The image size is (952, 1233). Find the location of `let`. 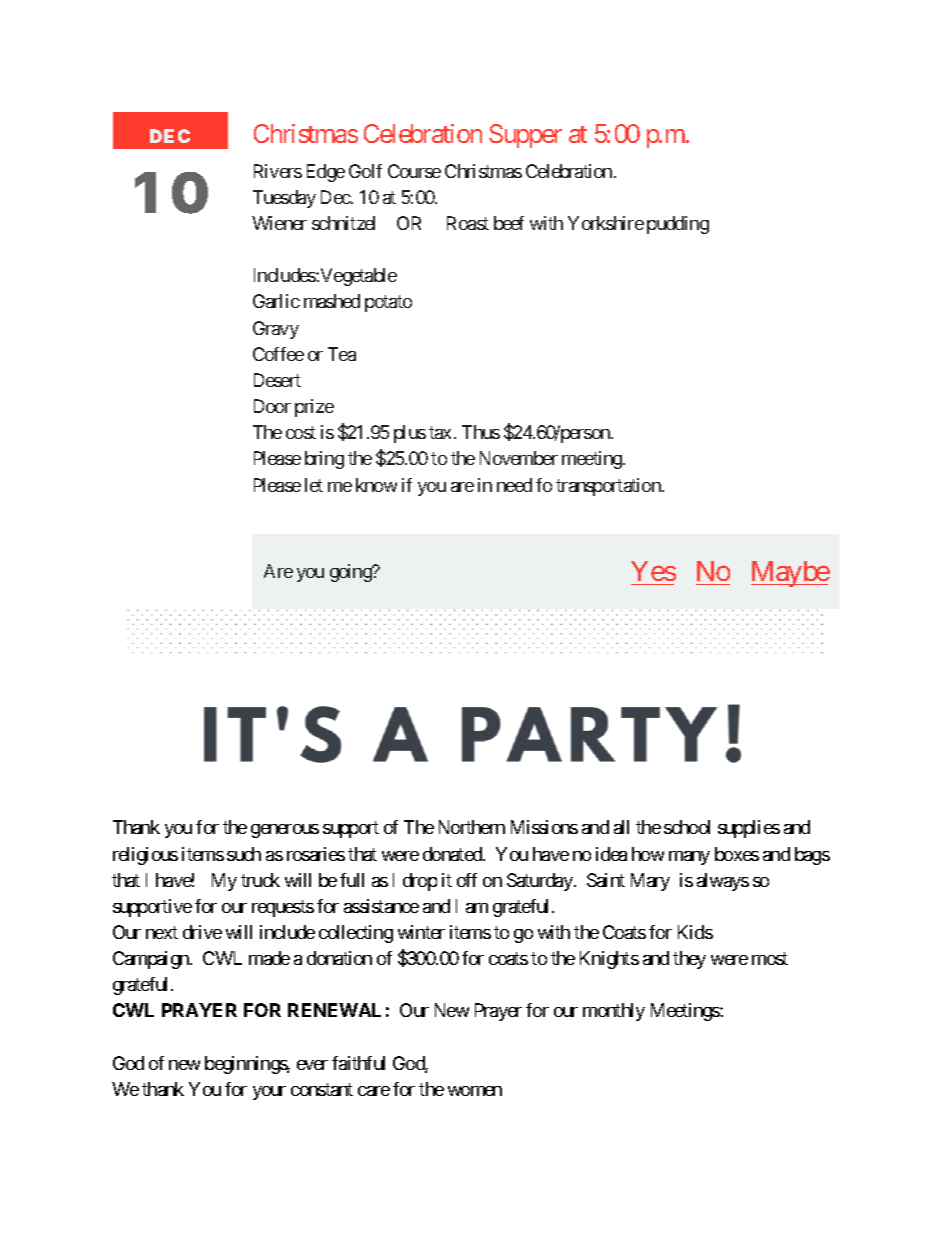

let is located at coordinates (314, 485).
